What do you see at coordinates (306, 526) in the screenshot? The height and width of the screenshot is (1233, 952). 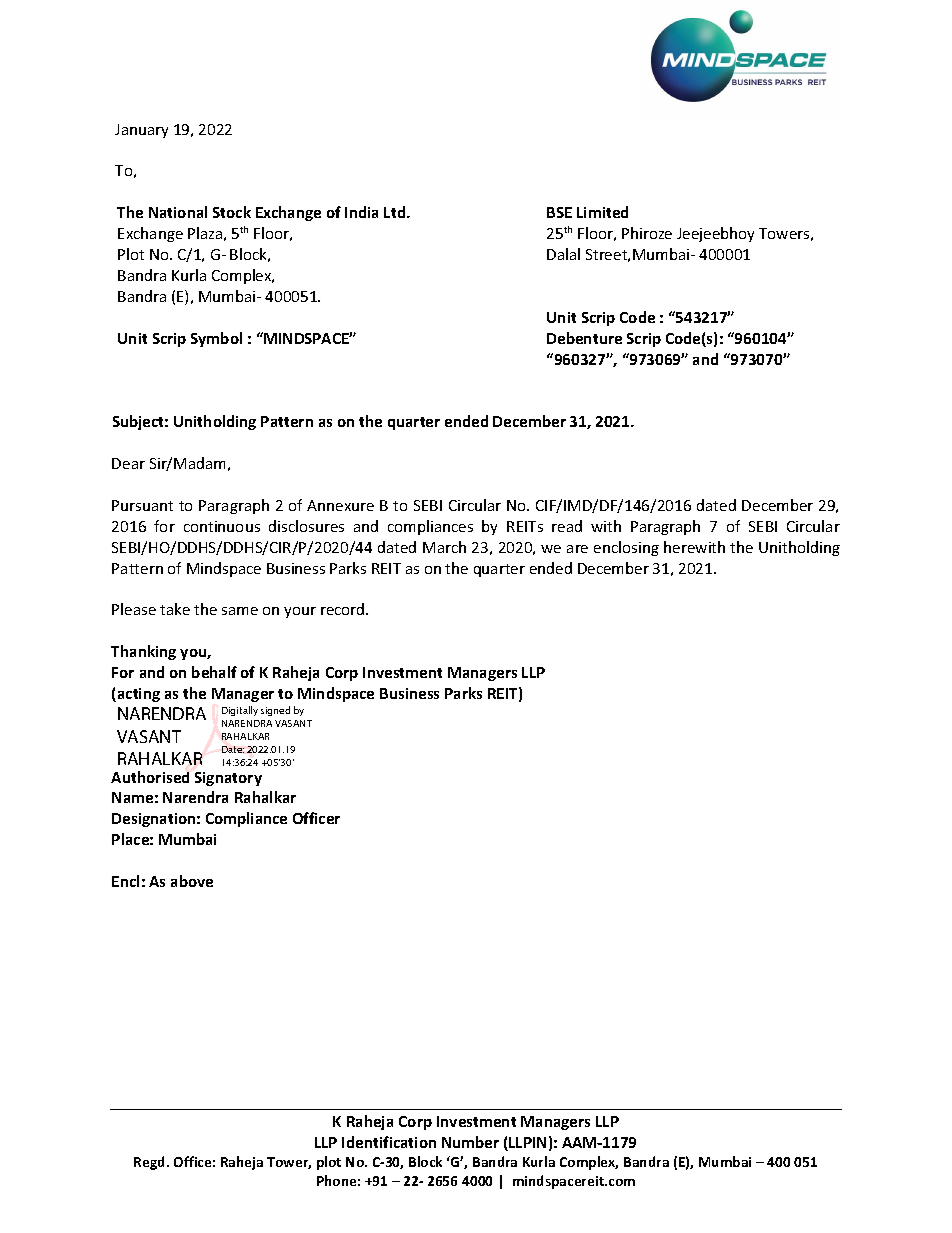 I see `disclosures` at bounding box center [306, 526].
